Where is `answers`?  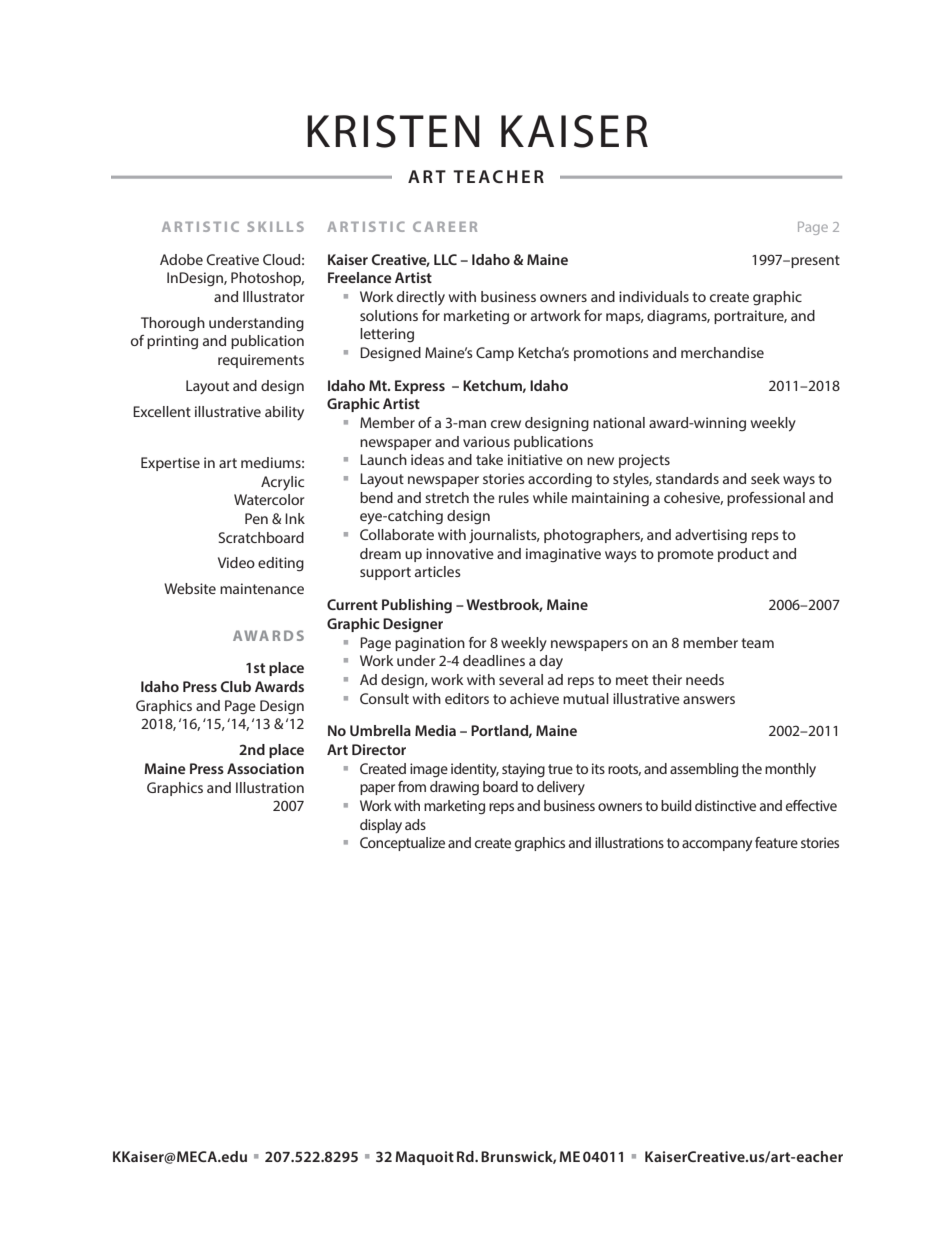 answers is located at coordinates (709, 700).
